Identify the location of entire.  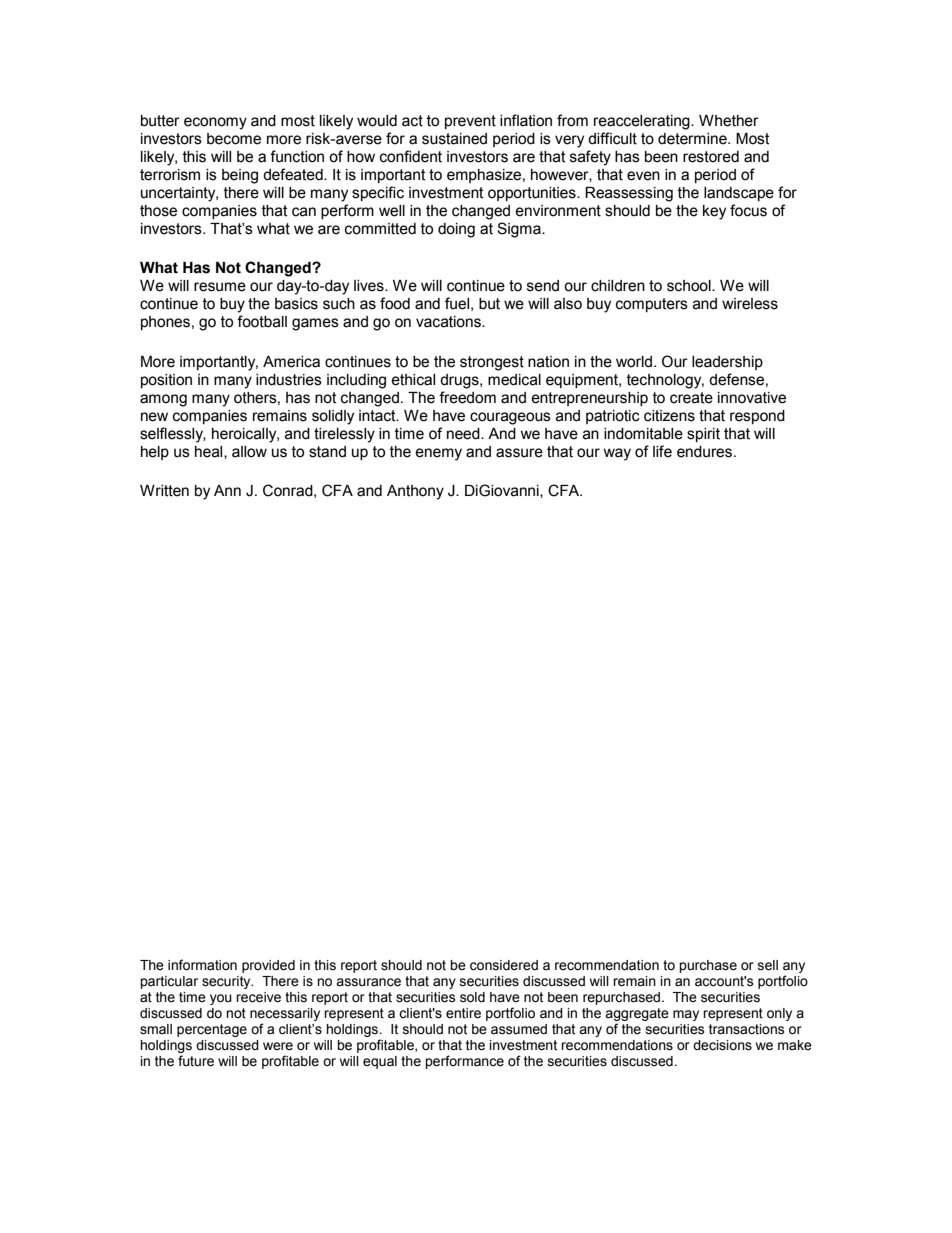
(463, 1013).
